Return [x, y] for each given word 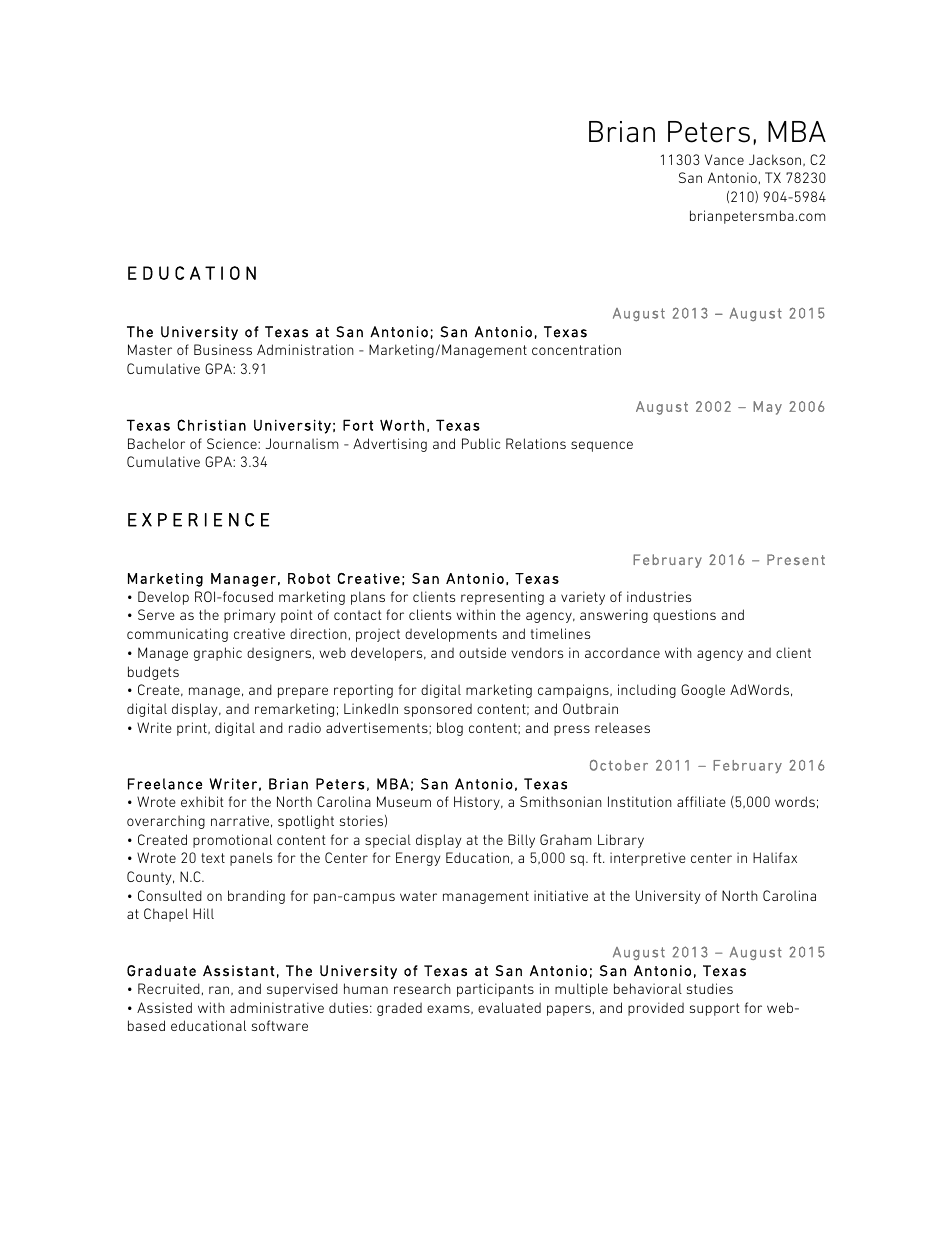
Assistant [239, 971]
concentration [576, 349]
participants [495, 990]
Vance [724, 159]
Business [223, 349]
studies [710, 988]
